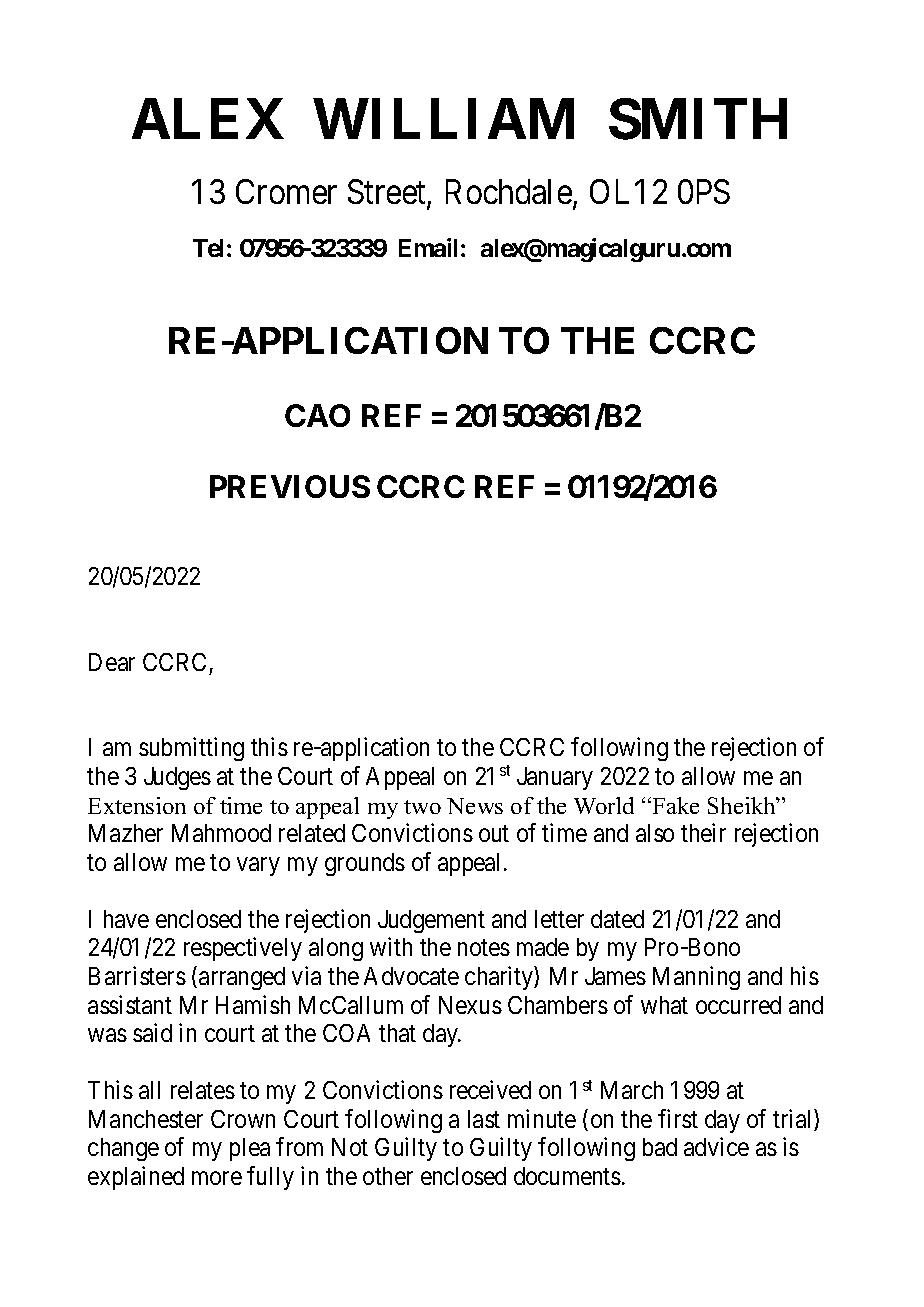 The image size is (924, 1307). What do you see at coordinates (208, 248) in the image?
I see `Tel` at bounding box center [208, 248].
